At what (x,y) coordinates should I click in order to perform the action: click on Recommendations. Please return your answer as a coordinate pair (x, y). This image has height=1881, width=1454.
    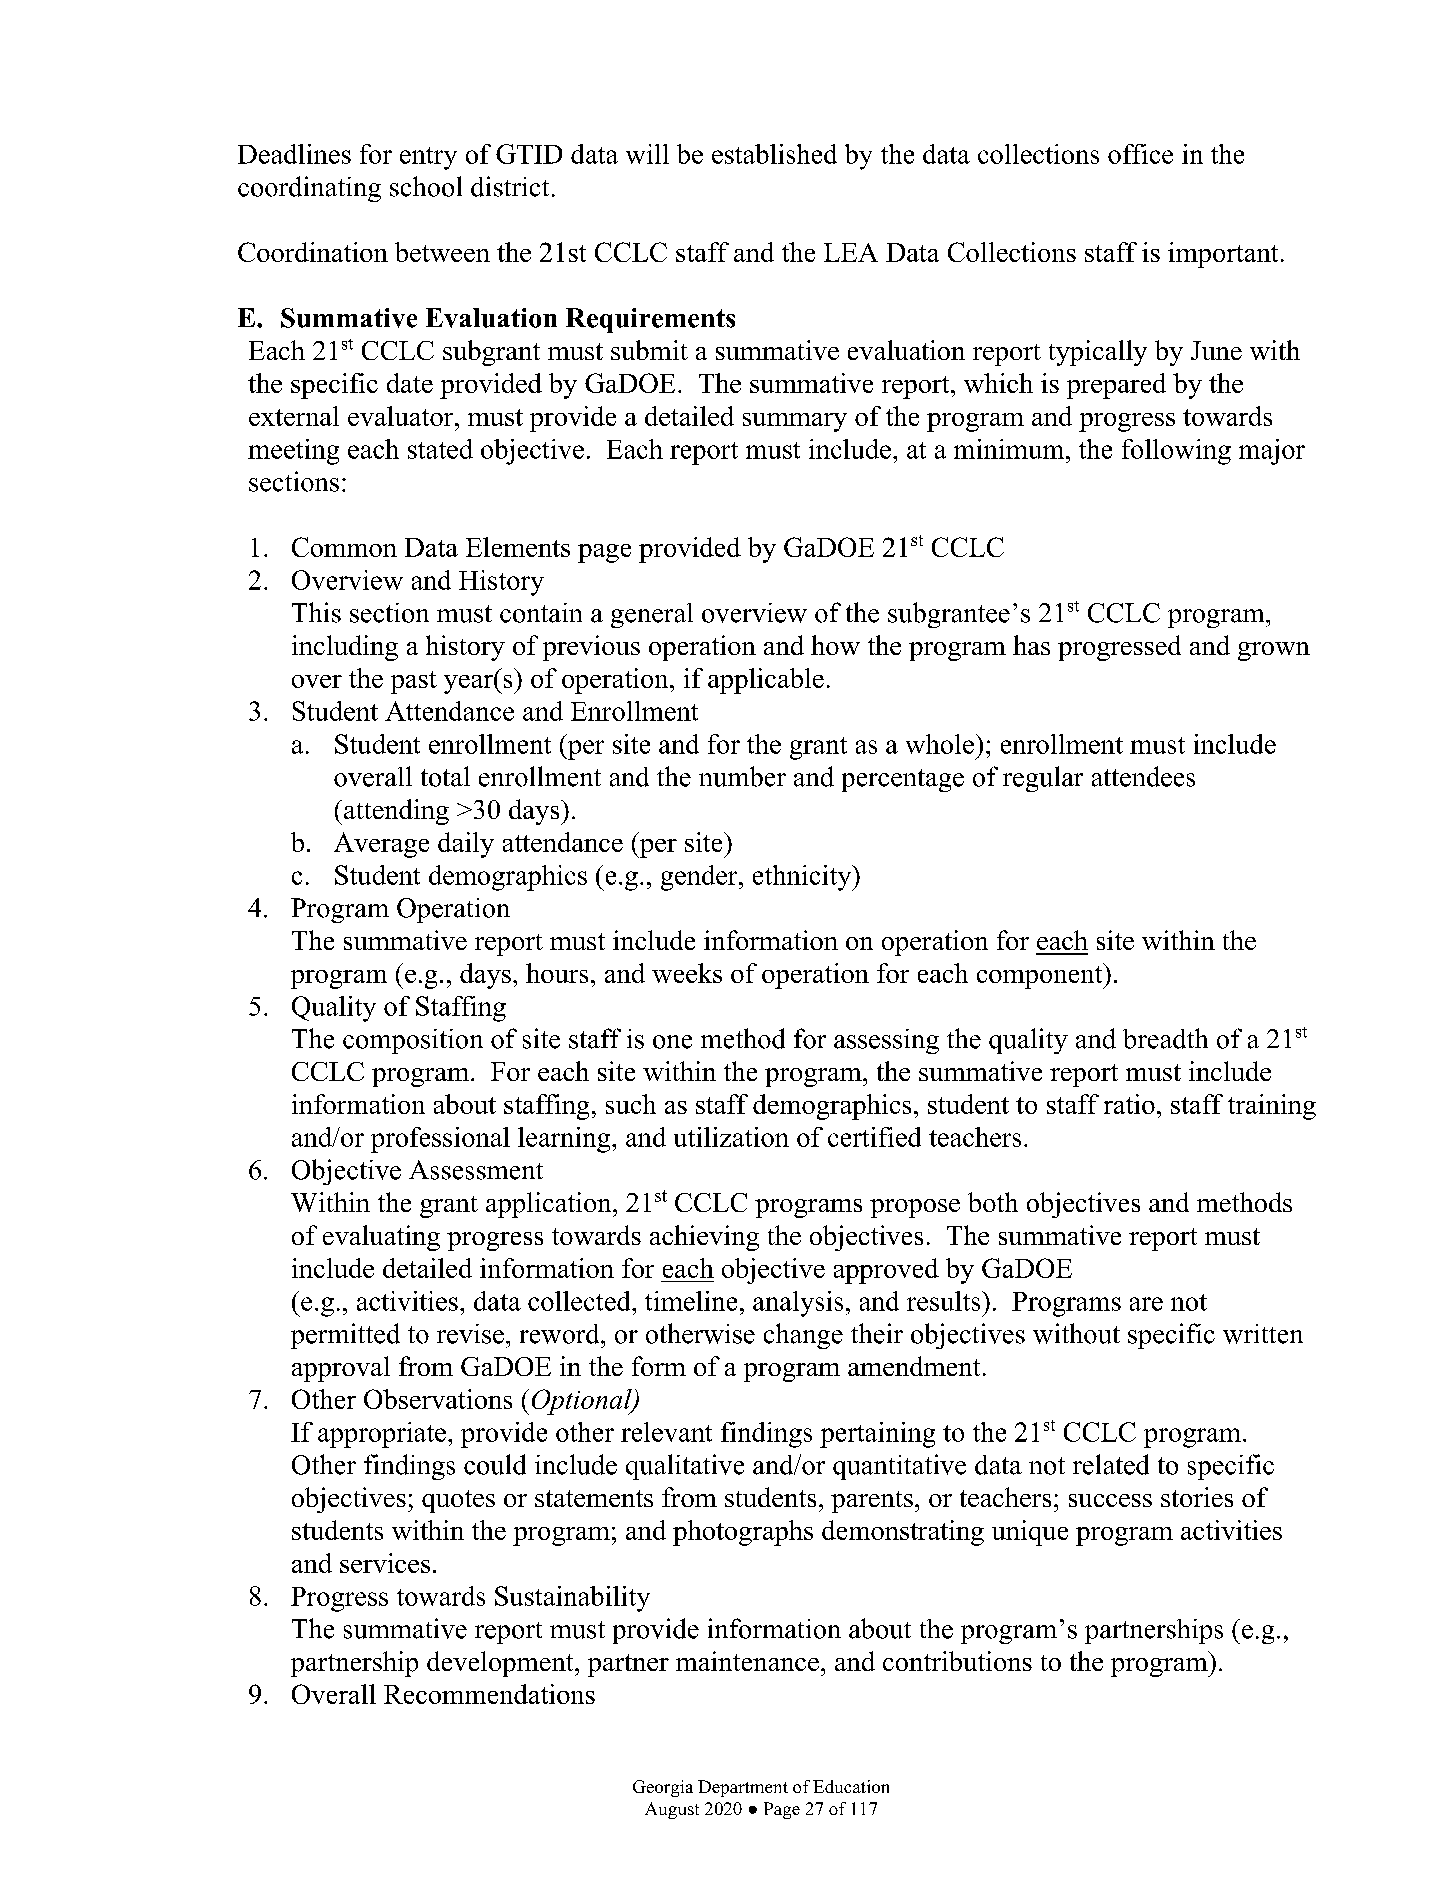
    Looking at the image, I should click on (489, 1694).
